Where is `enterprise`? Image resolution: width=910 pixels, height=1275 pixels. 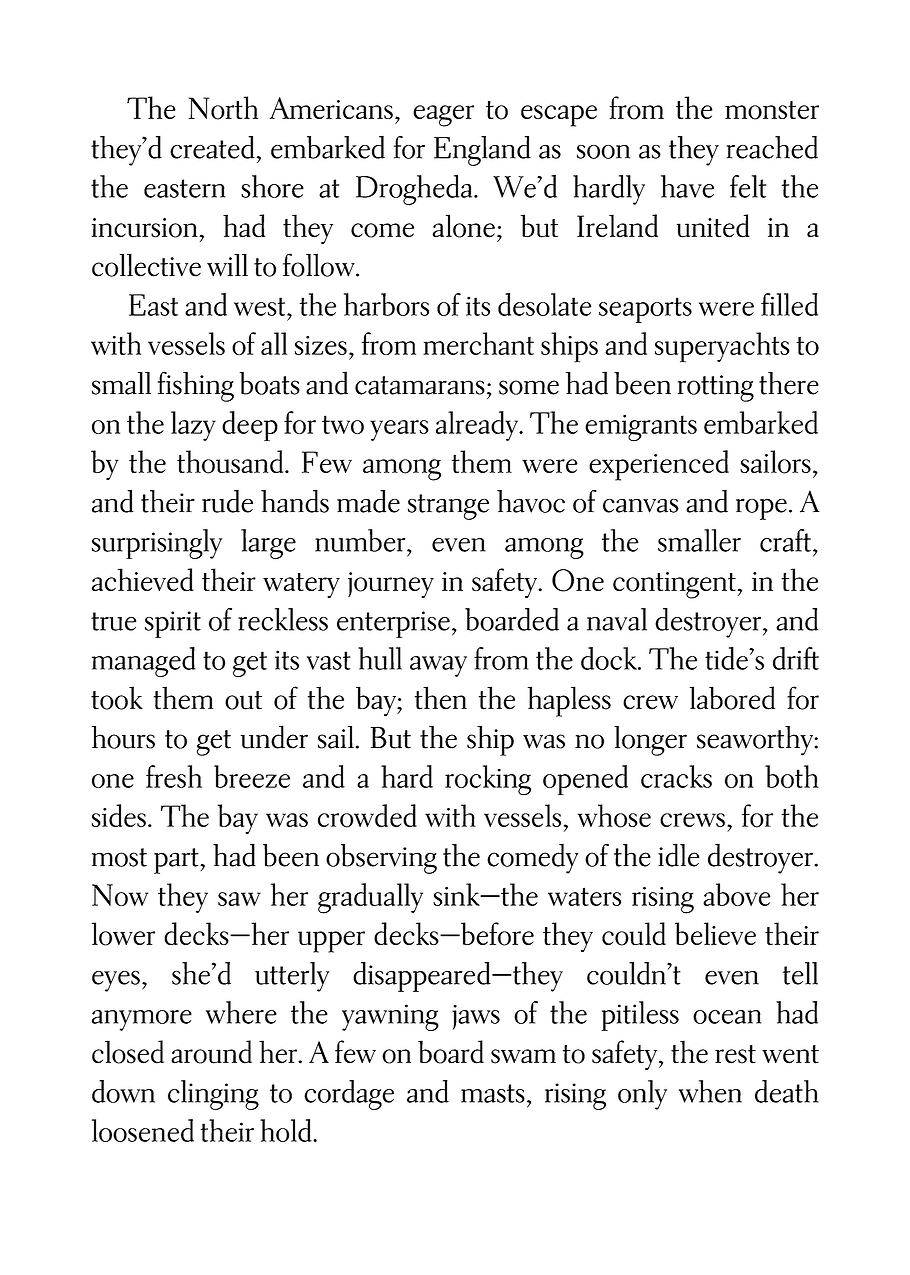 enterprise is located at coordinates (393, 624).
